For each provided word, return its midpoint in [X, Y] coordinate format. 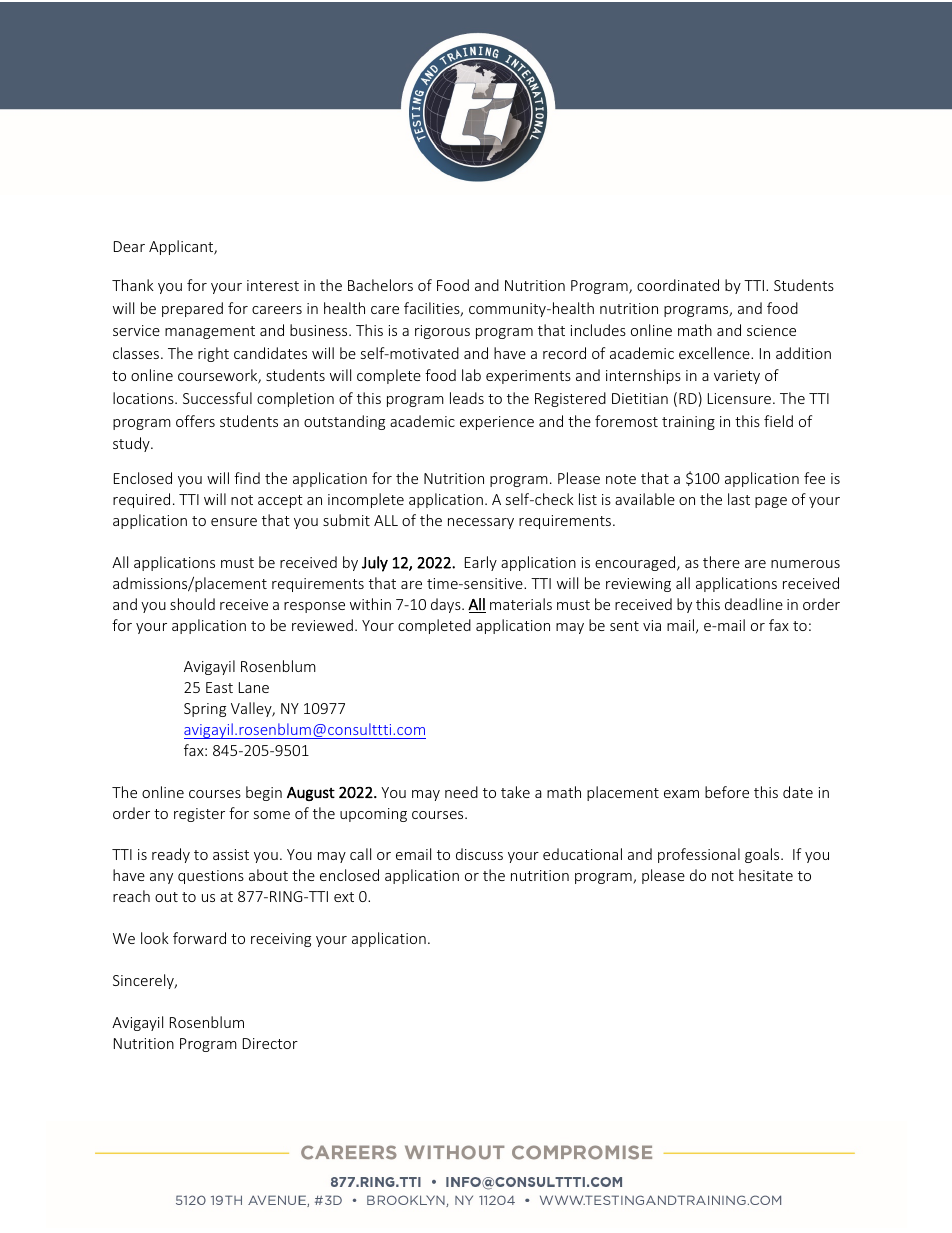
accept [280, 501]
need [461, 792]
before [727, 792]
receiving [281, 940]
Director [270, 1043]
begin [264, 793]
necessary [481, 523]
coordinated [678, 285]
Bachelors [380, 285]
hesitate [766, 875]
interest [273, 285]
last [739, 499]
